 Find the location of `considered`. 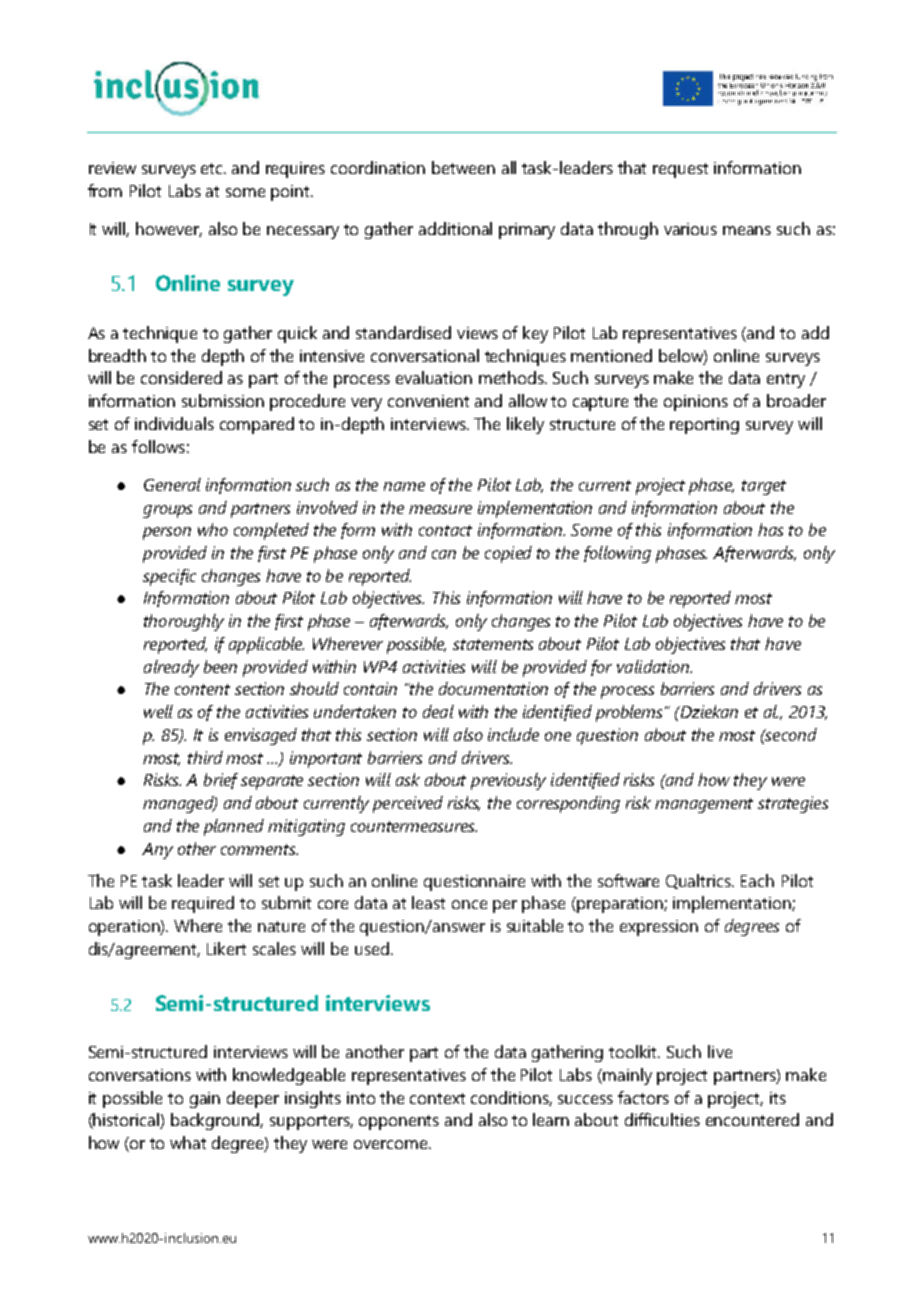

considered is located at coordinates (181, 377).
